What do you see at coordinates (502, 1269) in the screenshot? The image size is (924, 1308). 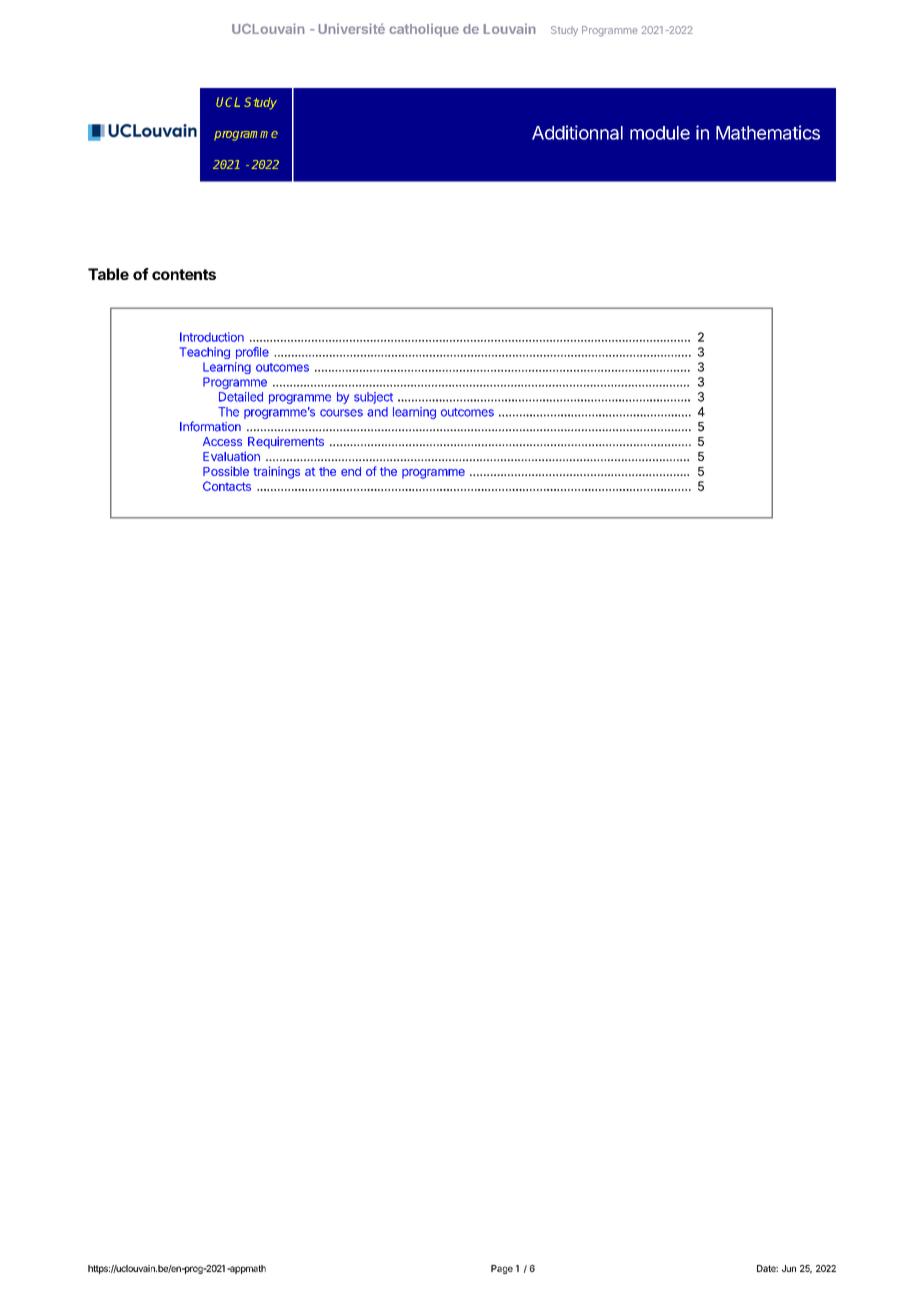 I see `Page` at bounding box center [502, 1269].
